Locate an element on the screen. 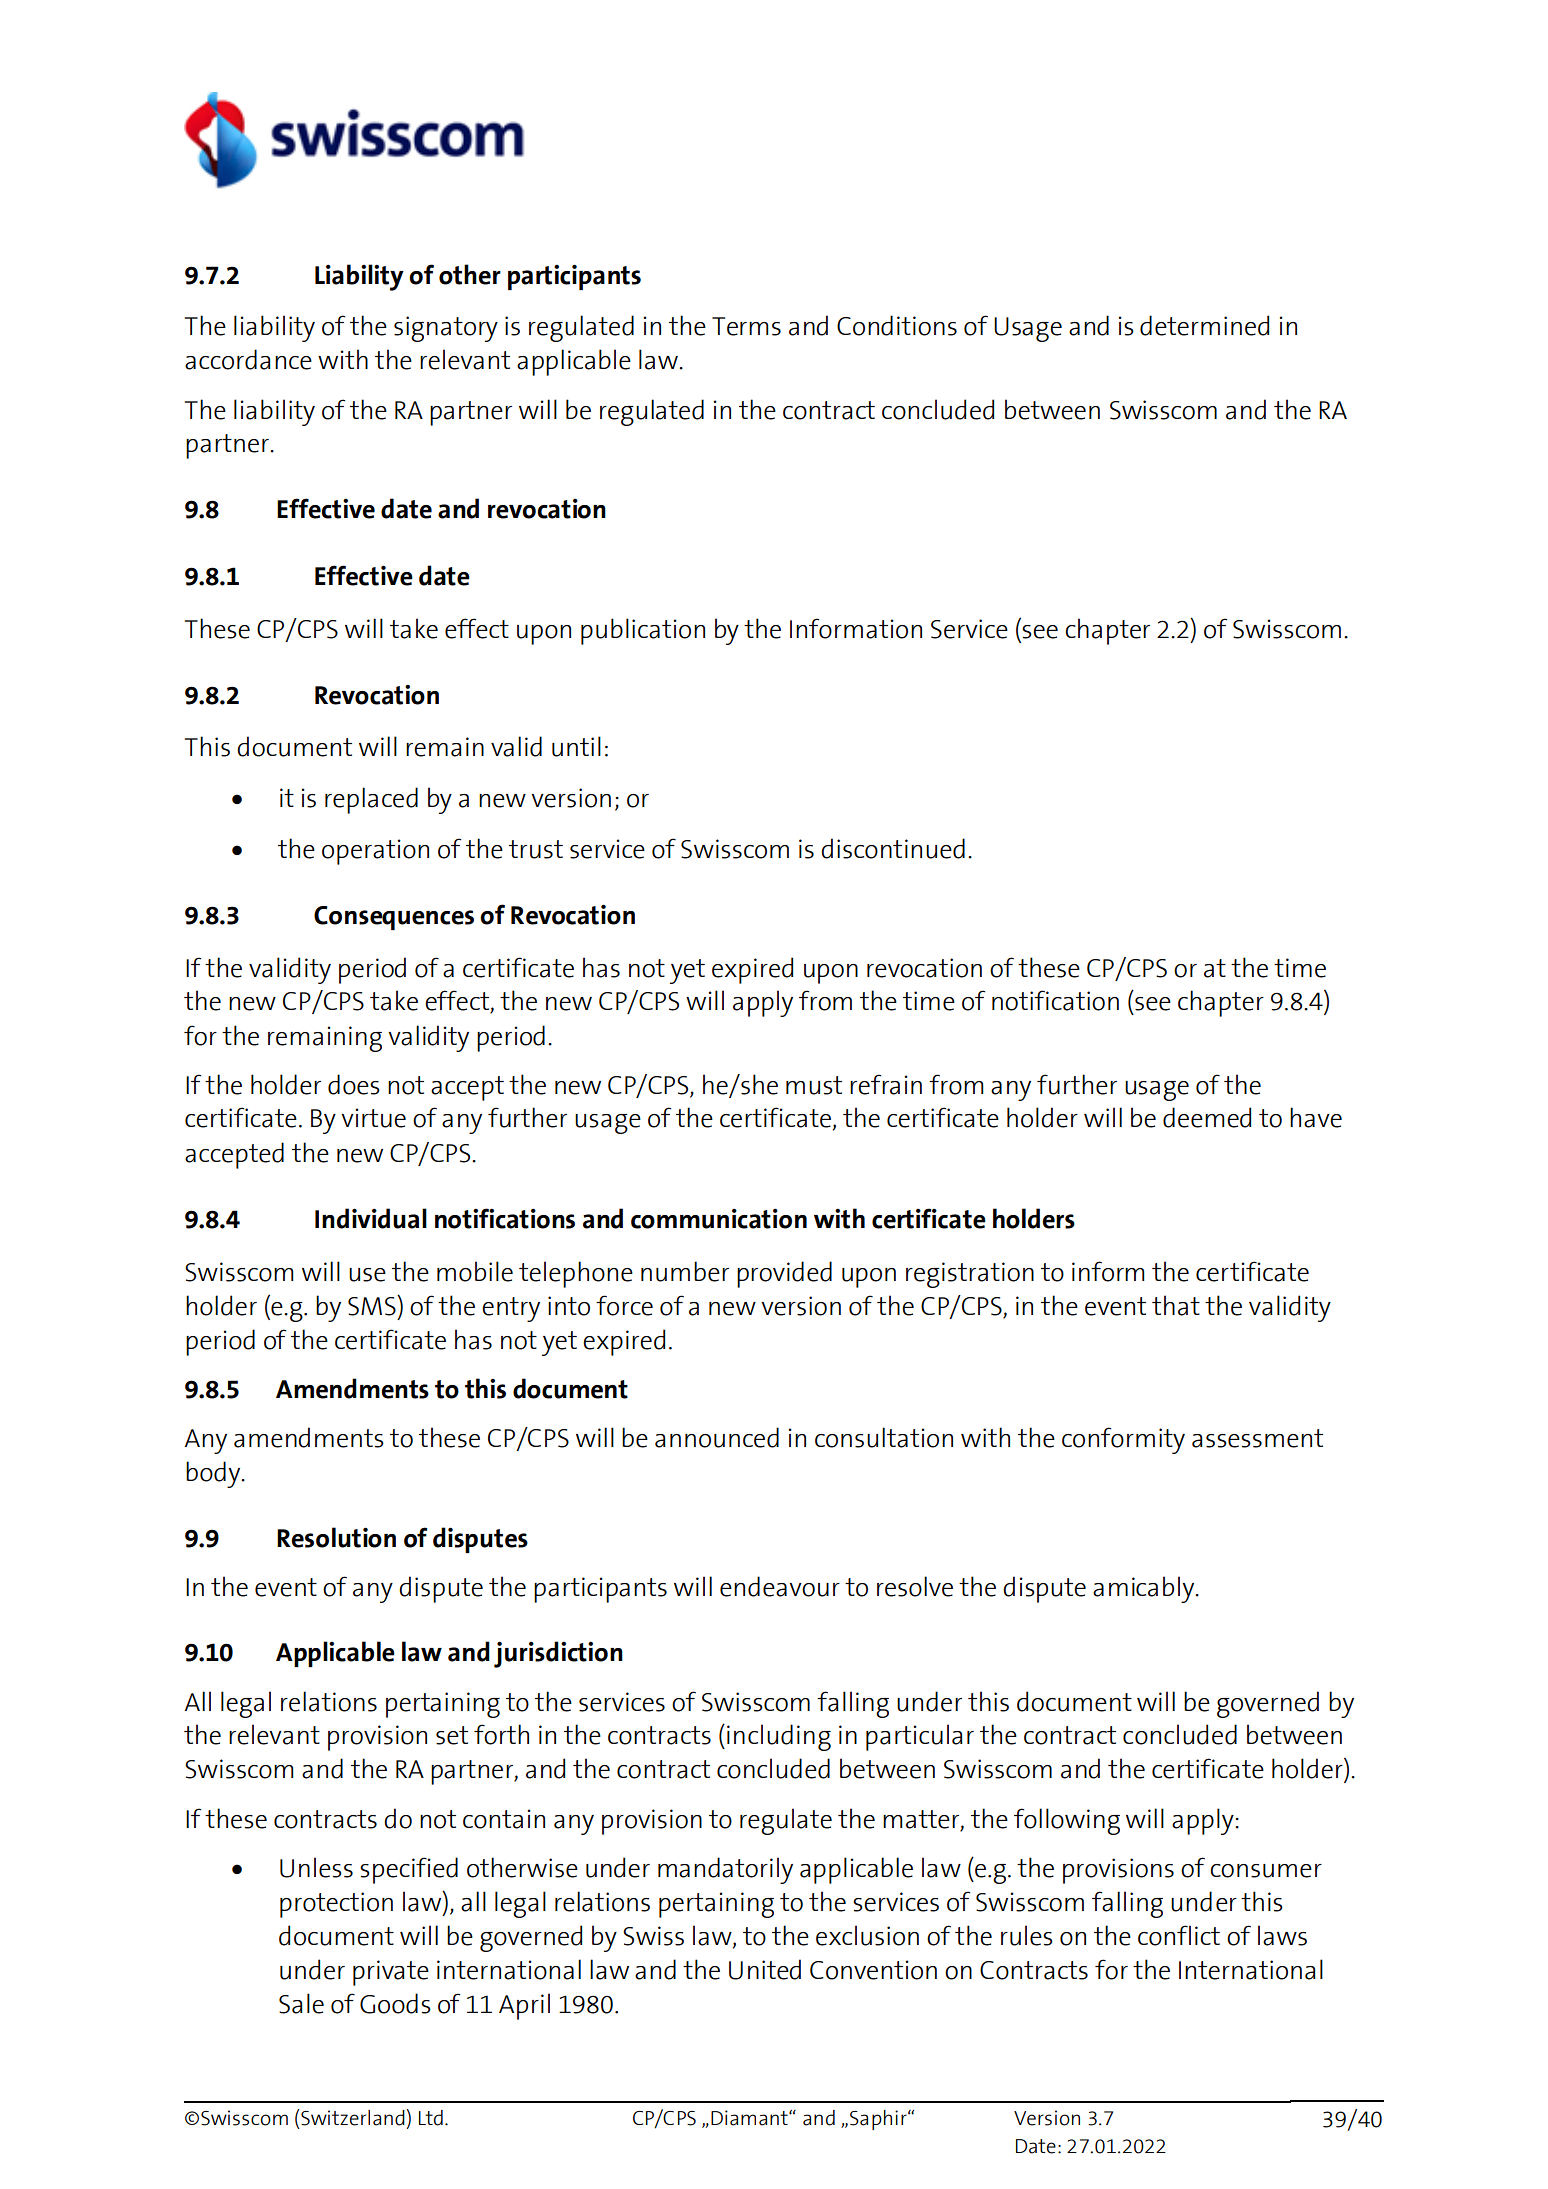 The width and height of the screenshot is (1548, 2189). conflict is located at coordinates (1179, 1935).
